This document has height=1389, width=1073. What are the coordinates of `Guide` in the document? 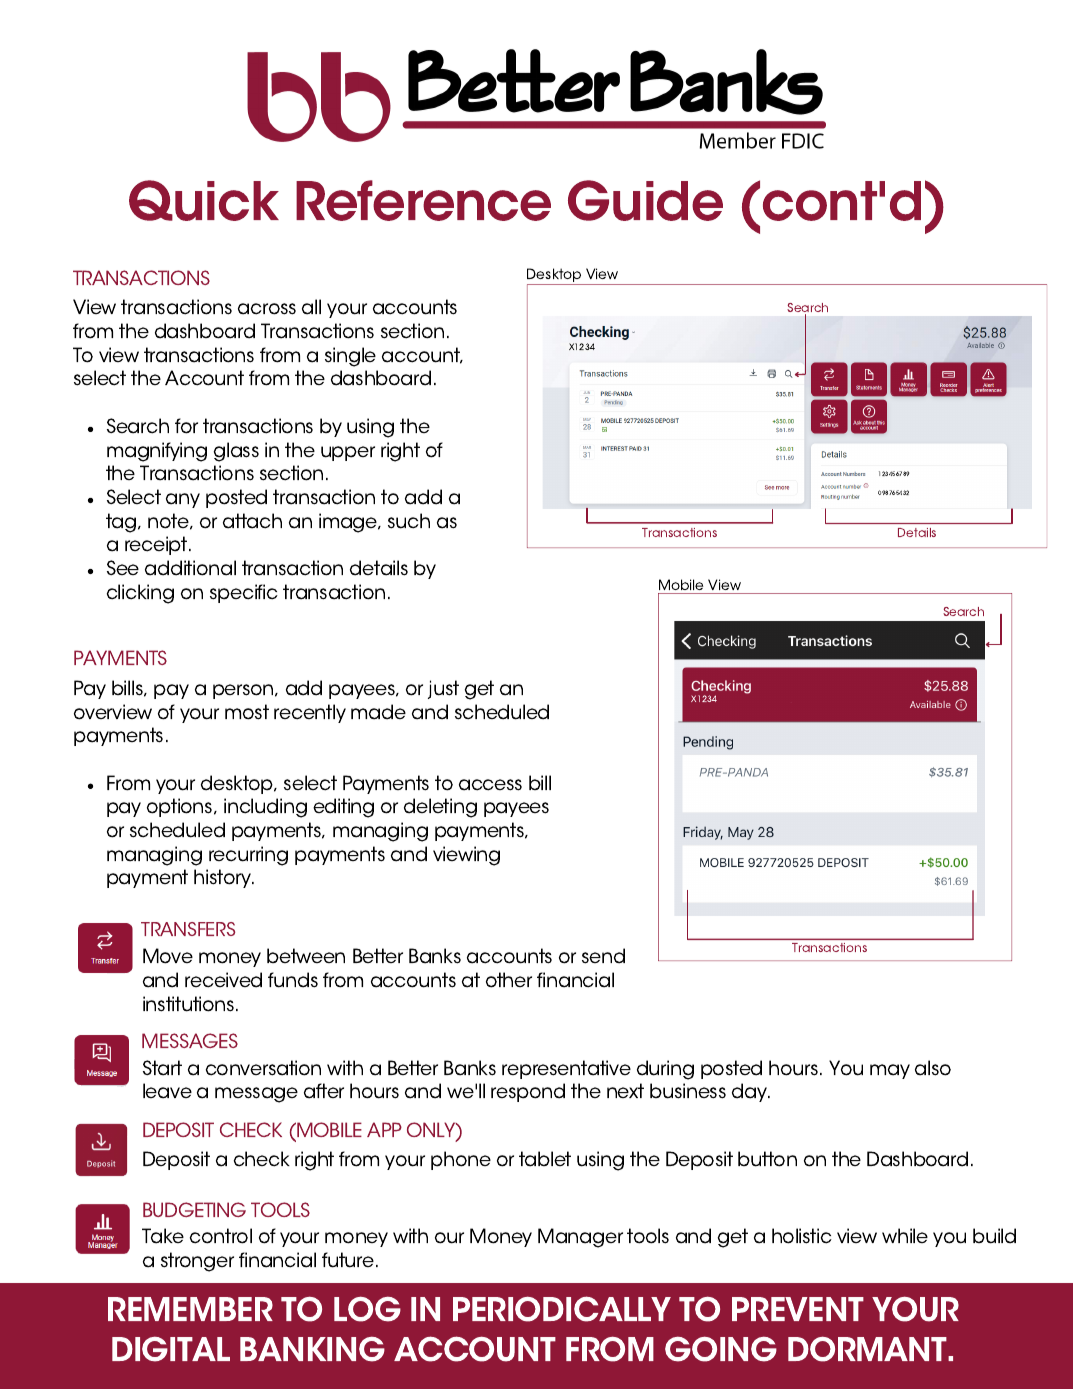 It's located at (645, 200).
